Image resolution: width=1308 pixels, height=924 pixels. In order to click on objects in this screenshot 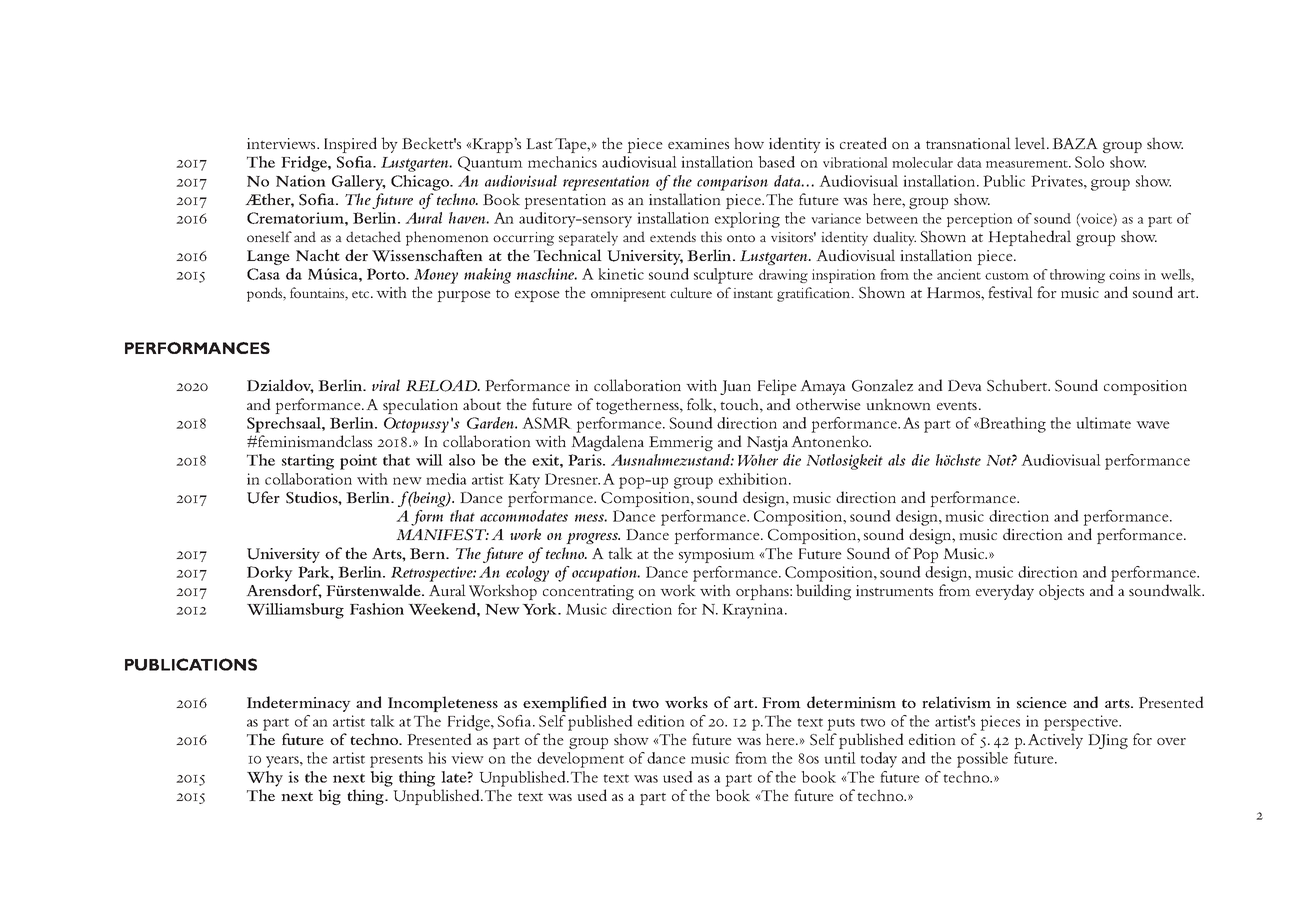, I will do `click(1061, 592)`.
